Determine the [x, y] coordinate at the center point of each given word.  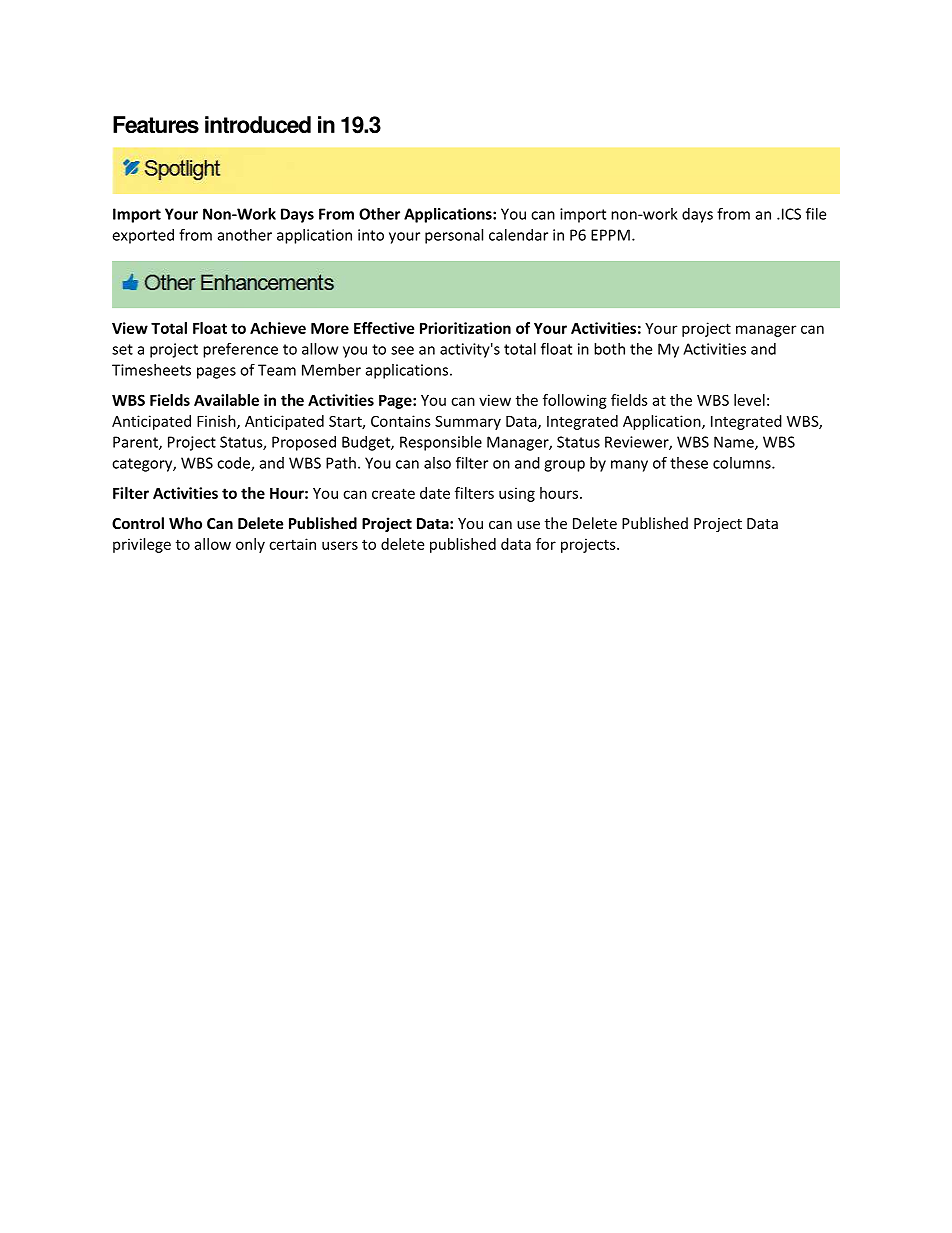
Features [156, 125]
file [816, 213]
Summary [468, 422]
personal [454, 236]
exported [143, 236]
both [609, 349]
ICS [790, 214]
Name [735, 443]
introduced [258, 125]
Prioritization [465, 328]
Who [185, 523]
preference [240, 350]
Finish [217, 422]
